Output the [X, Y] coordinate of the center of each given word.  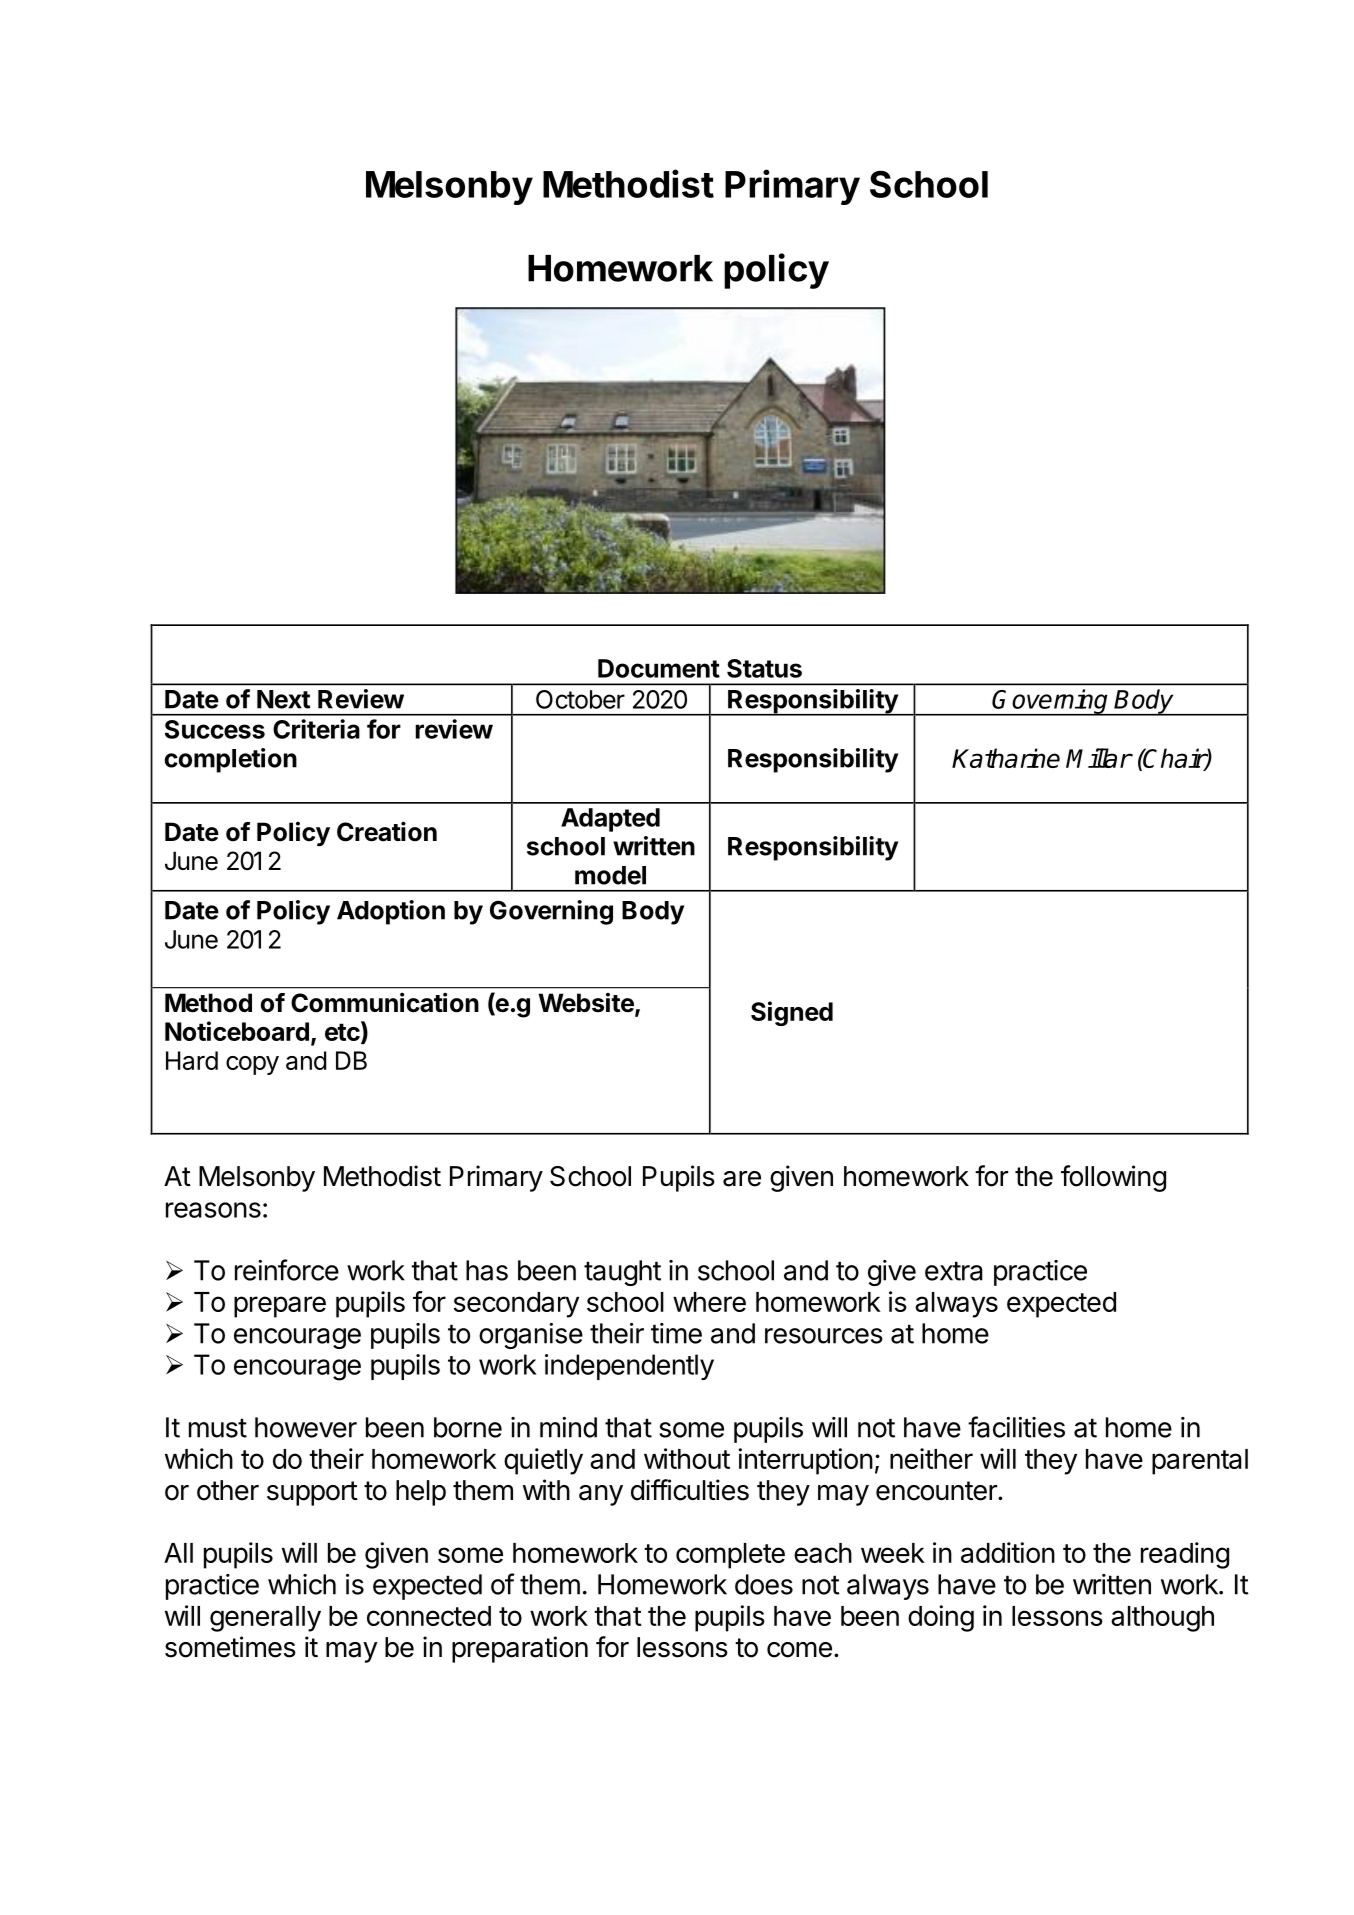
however [306, 1427]
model [610, 875]
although [1162, 1619]
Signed [792, 1013]
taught [622, 1273]
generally [265, 1619]
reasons [213, 1210]
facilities [1016, 1427]
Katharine [1006, 758]
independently [629, 1367]
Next [283, 699]
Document [659, 668]
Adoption [391, 912]
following [1113, 1178]
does [764, 1584]
